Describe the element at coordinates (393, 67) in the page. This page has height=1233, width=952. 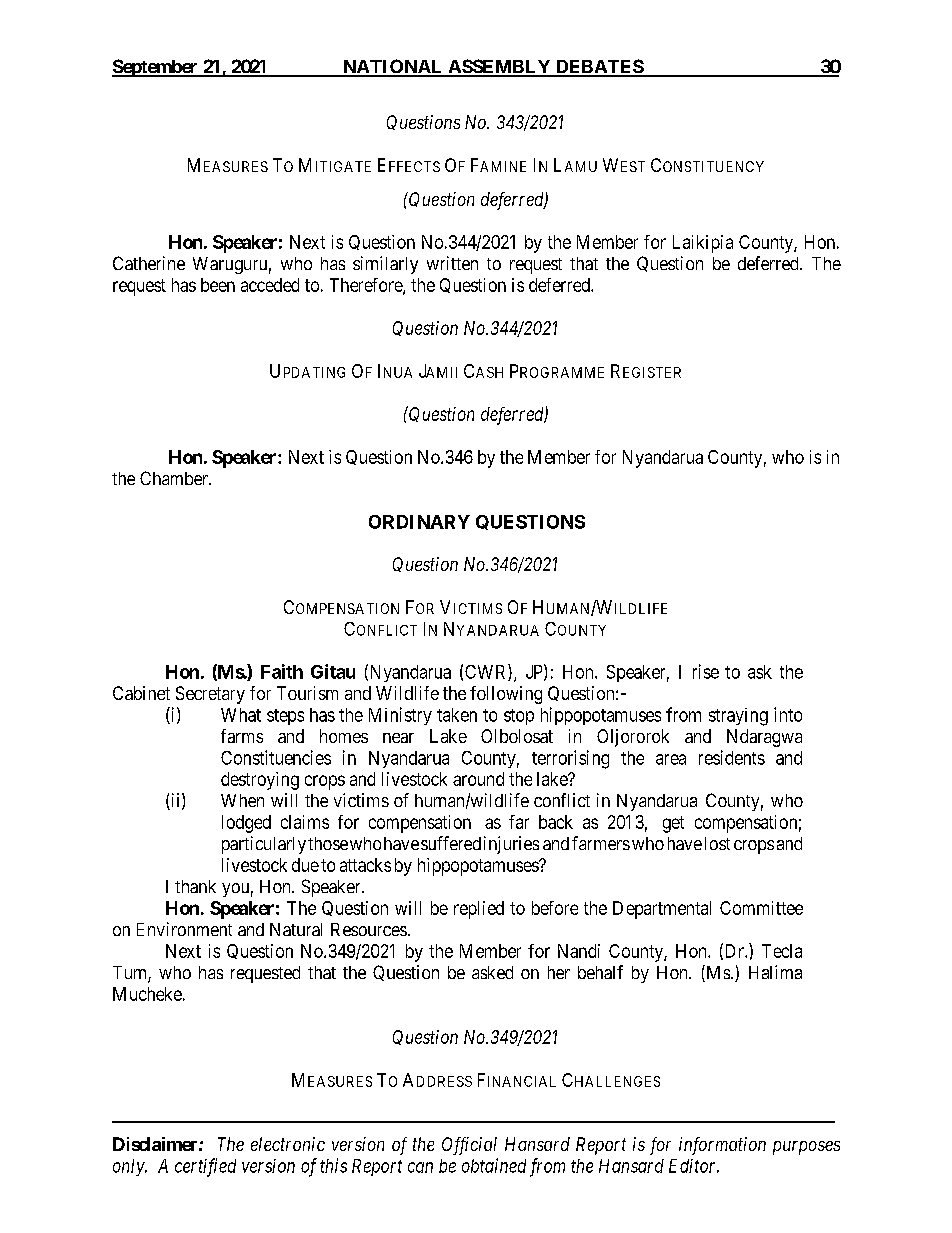
I see `NATIONAL` at that location.
